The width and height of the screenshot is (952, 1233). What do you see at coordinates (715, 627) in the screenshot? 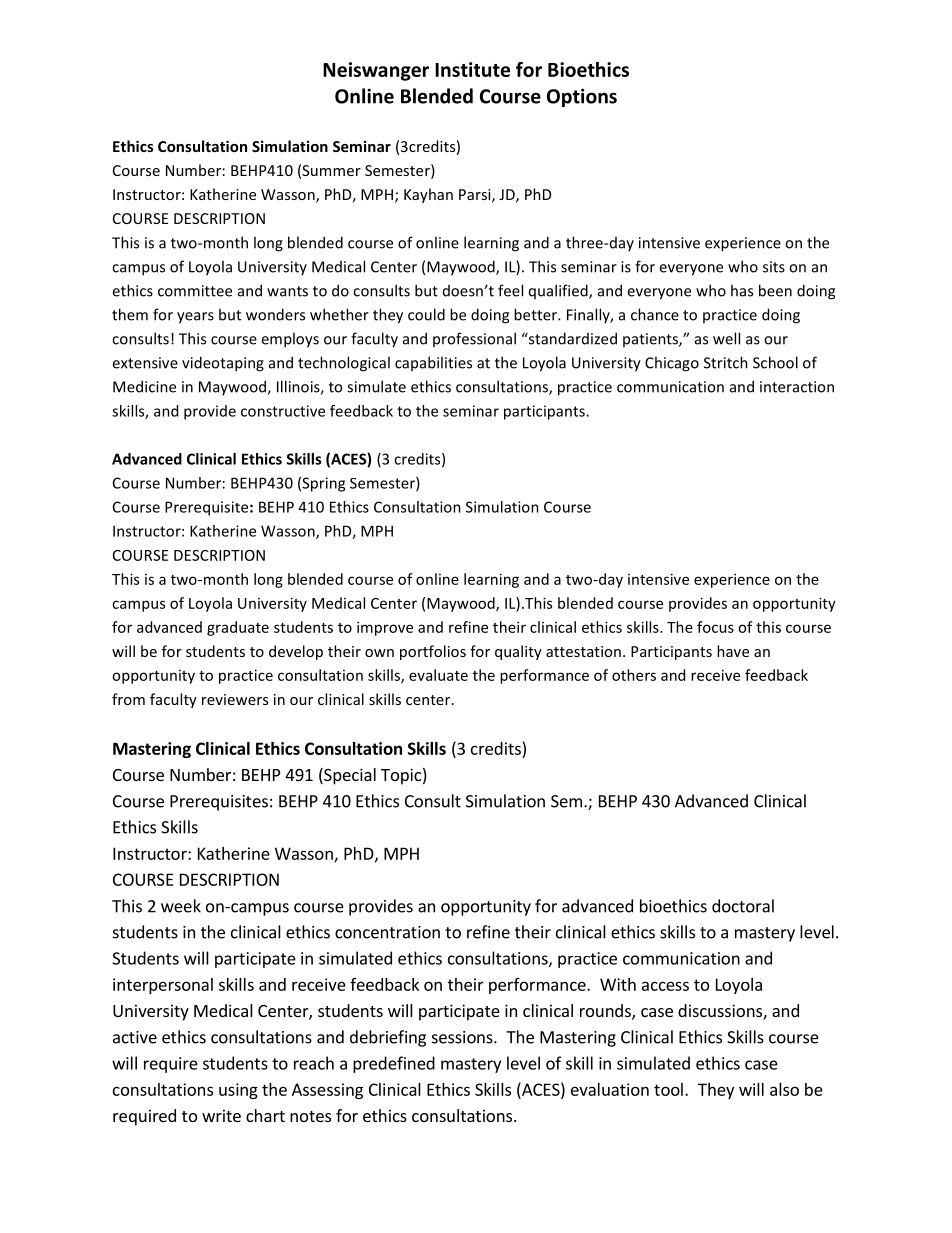
I see `focus` at bounding box center [715, 627].
